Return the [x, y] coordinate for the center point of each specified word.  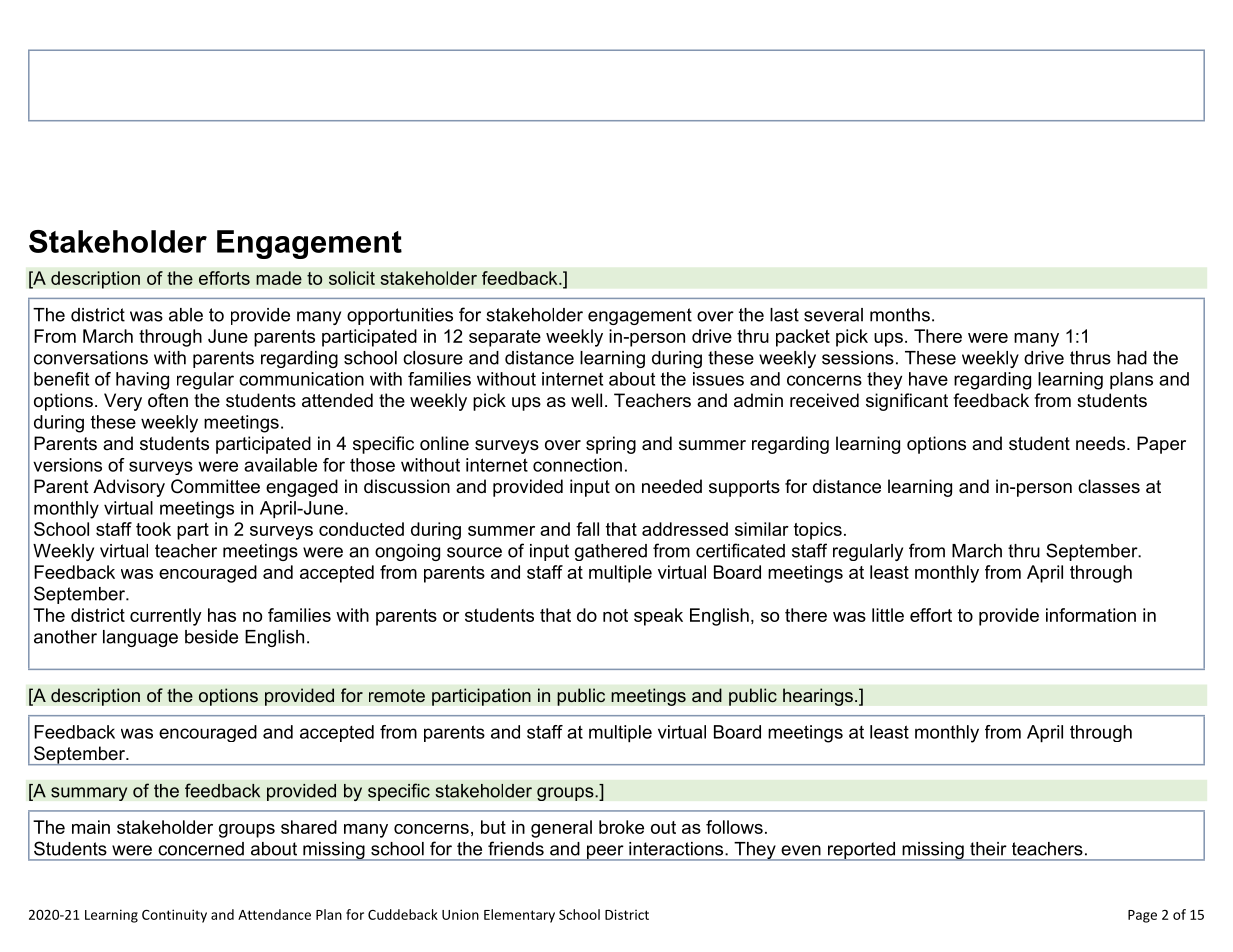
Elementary [519, 916]
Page [1142, 916]
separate [505, 338]
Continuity [174, 916]
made [279, 278]
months [900, 315]
